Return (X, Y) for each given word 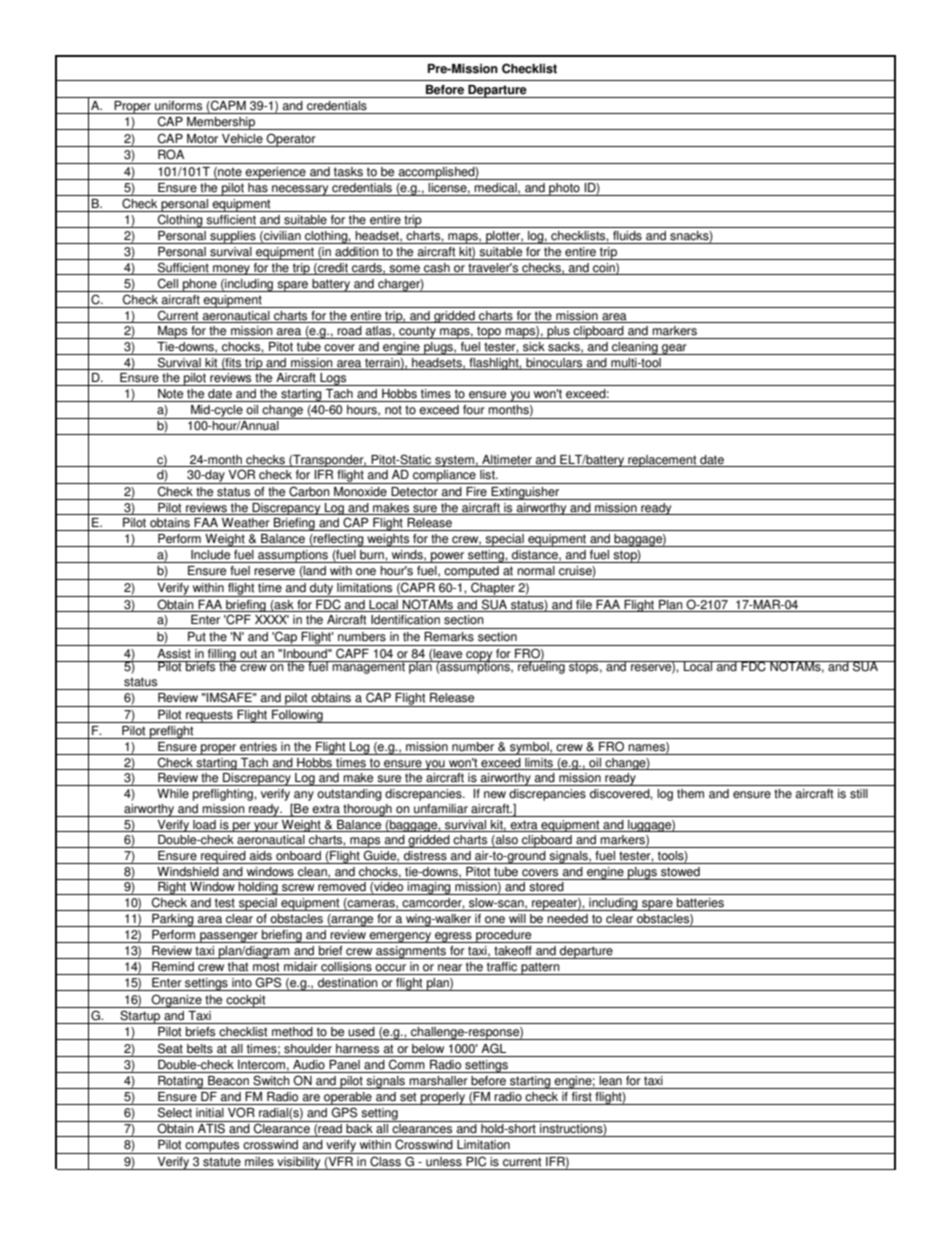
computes (212, 1147)
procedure (504, 936)
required (223, 857)
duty (322, 590)
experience (275, 173)
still (859, 794)
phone (200, 285)
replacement (662, 461)
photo (564, 189)
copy (479, 657)
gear (674, 349)
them (690, 794)
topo (489, 332)
